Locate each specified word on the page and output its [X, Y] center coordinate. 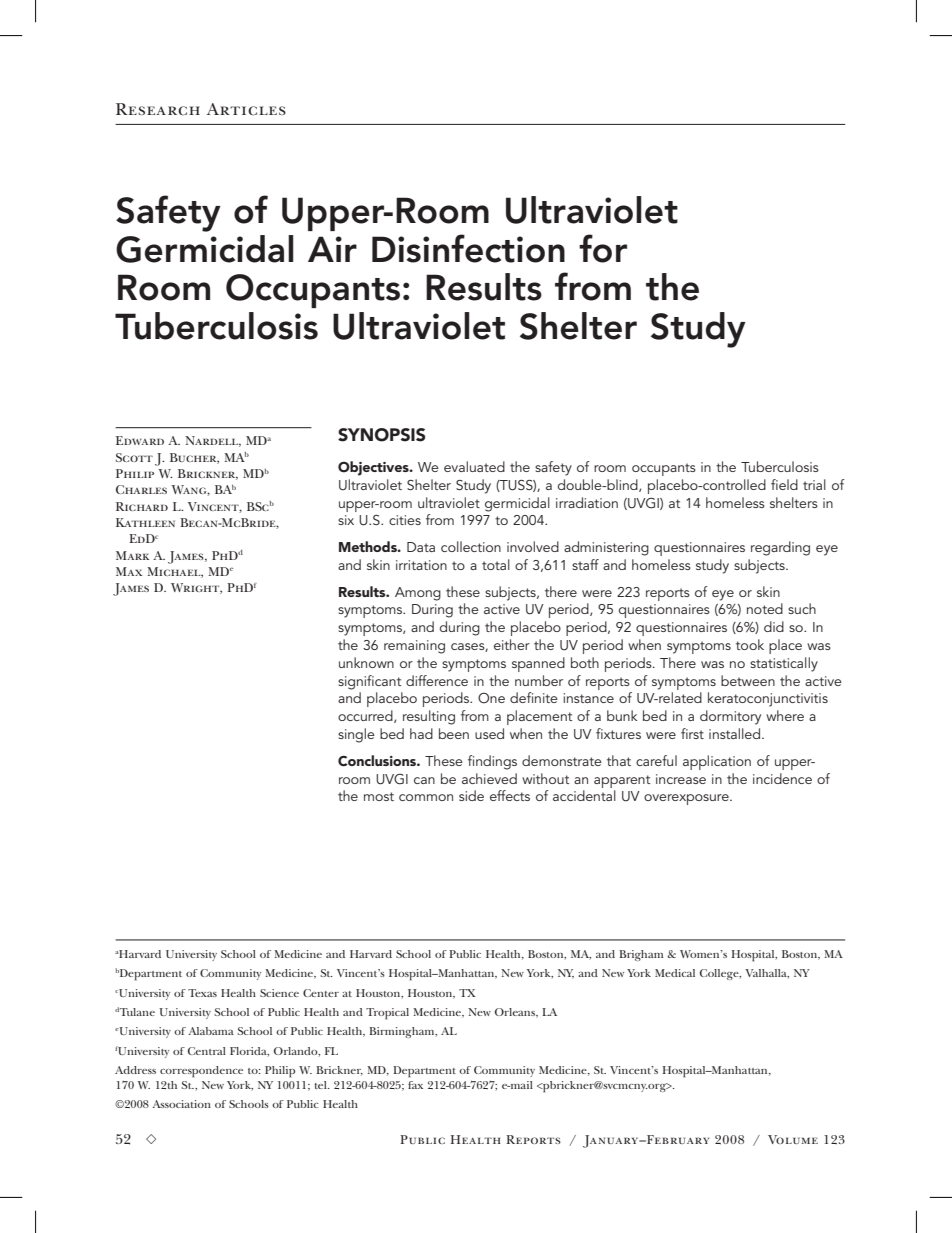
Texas [202, 993]
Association [181, 1104]
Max [129, 571]
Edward [140, 440]
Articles [246, 109]
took [750, 644]
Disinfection [468, 248]
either [512, 644]
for [603, 248]
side [471, 795]
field [784, 484]
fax [415, 1085]
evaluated [474, 466]
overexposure [687, 799]
